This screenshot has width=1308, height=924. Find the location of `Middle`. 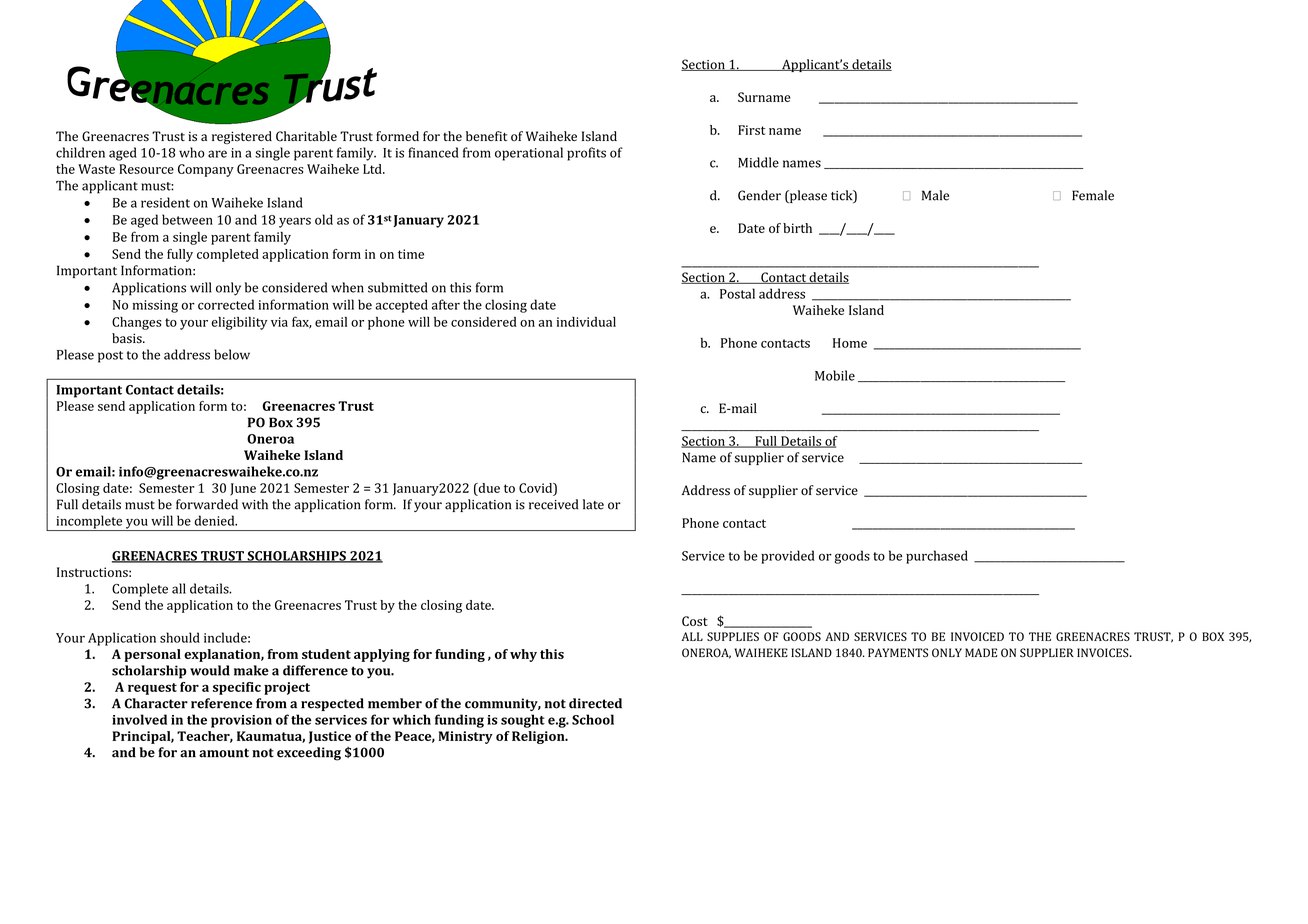

Middle is located at coordinates (758, 162).
